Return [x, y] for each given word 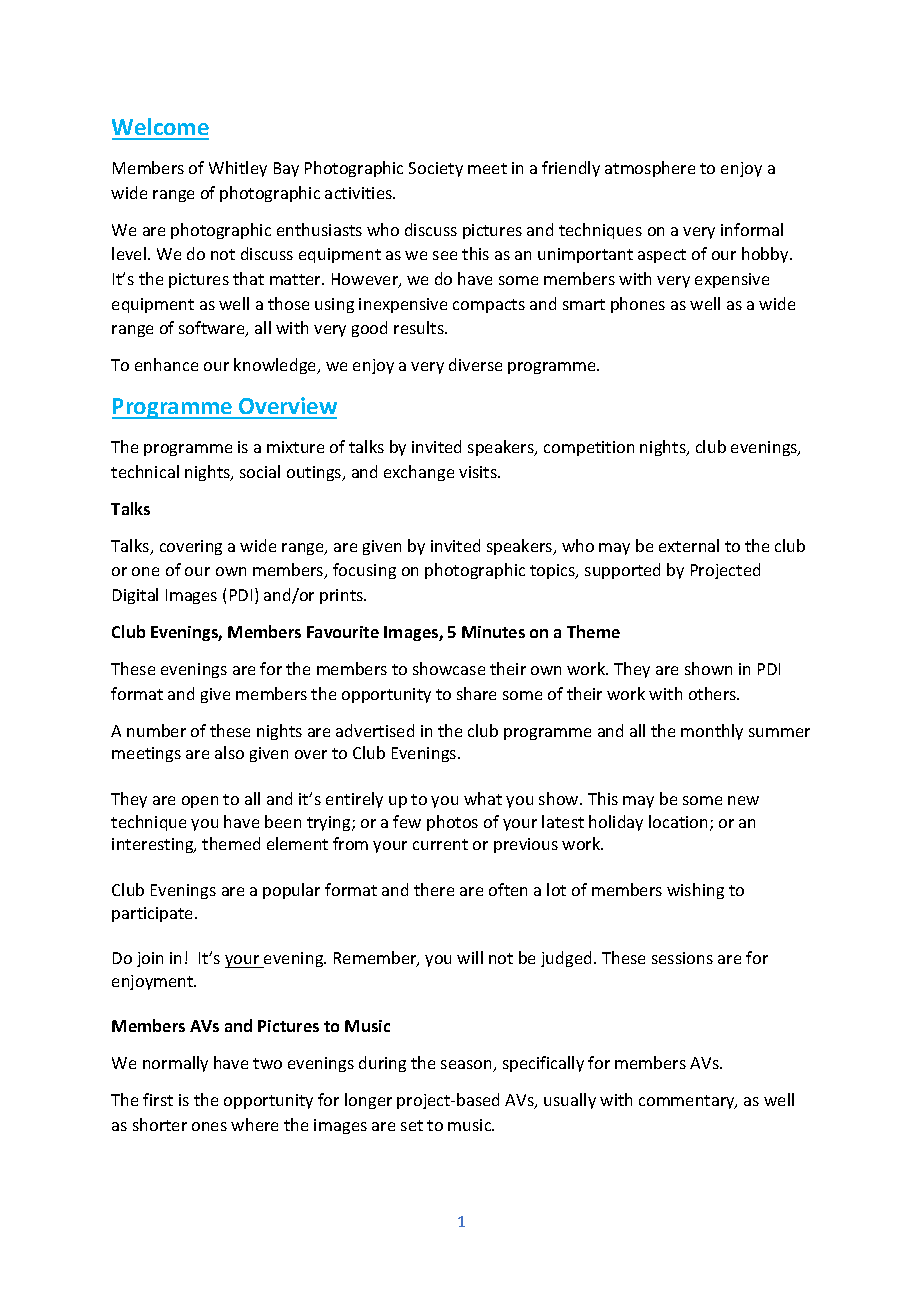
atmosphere [650, 169]
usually [570, 1101]
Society [436, 169]
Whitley [238, 169]
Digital [135, 596]
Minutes [493, 632]
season [467, 1066]
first [158, 1099]
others [714, 693]
